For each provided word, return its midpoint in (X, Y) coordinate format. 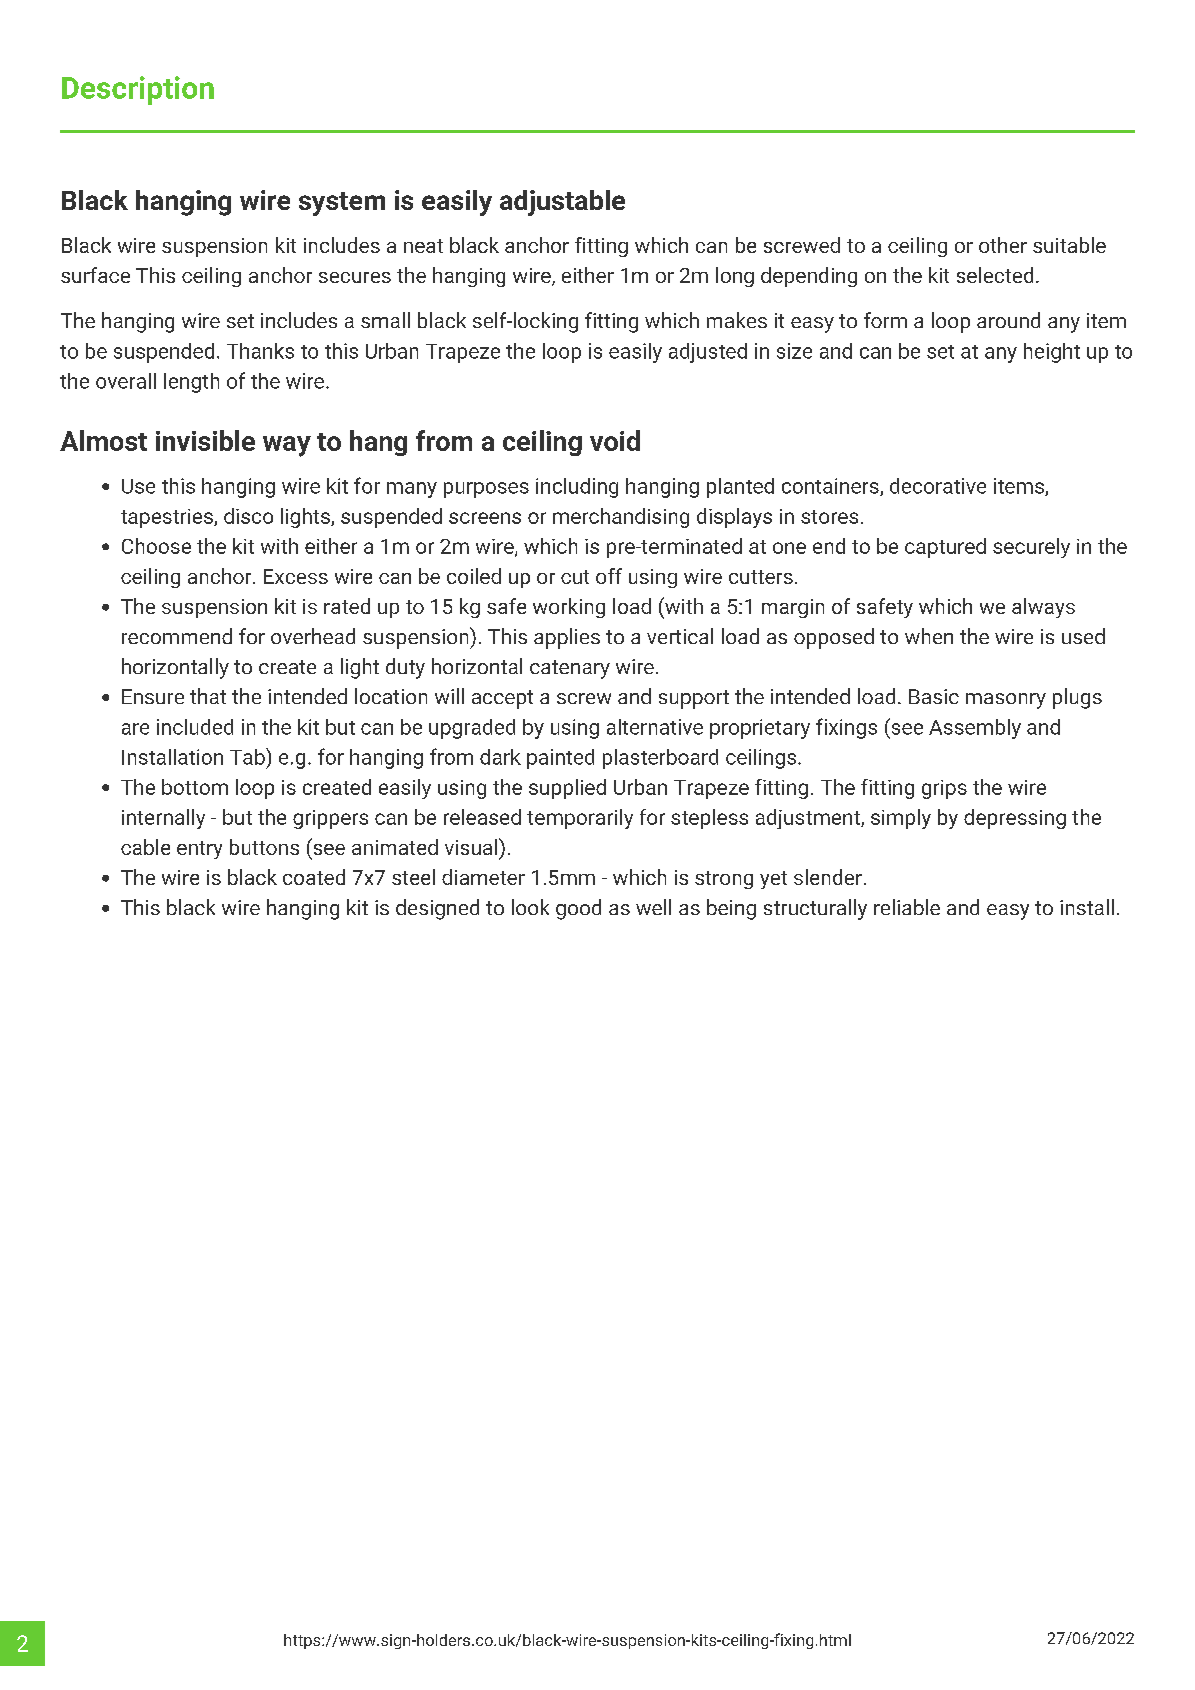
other (1003, 245)
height (1052, 353)
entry (199, 850)
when (929, 636)
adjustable (562, 203)
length (191, 383)
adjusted (708, 353)
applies (567, 638)
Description (138, 90)
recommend (177, 636)
